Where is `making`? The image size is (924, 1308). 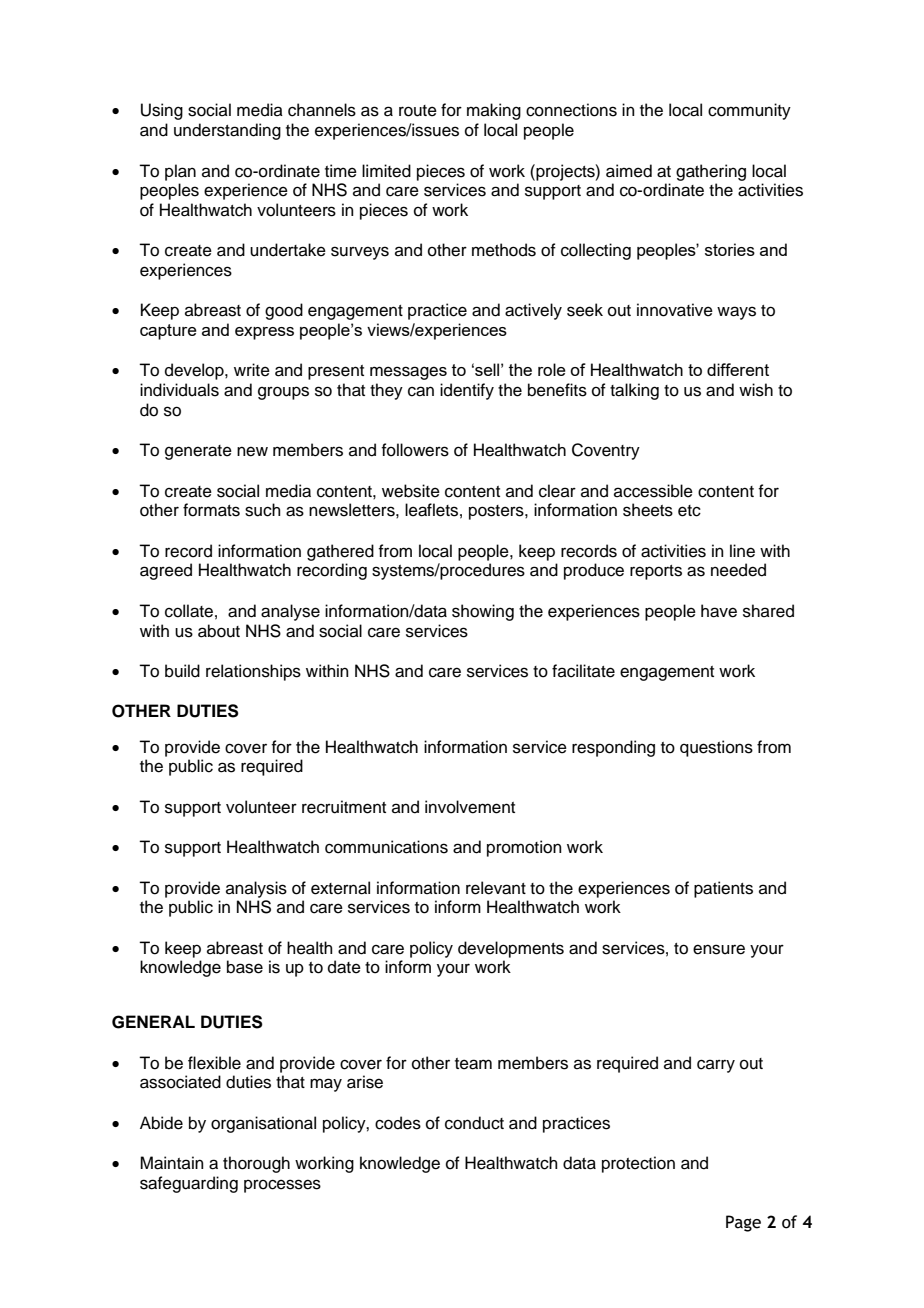
making is located at coordinates (494, 111).
